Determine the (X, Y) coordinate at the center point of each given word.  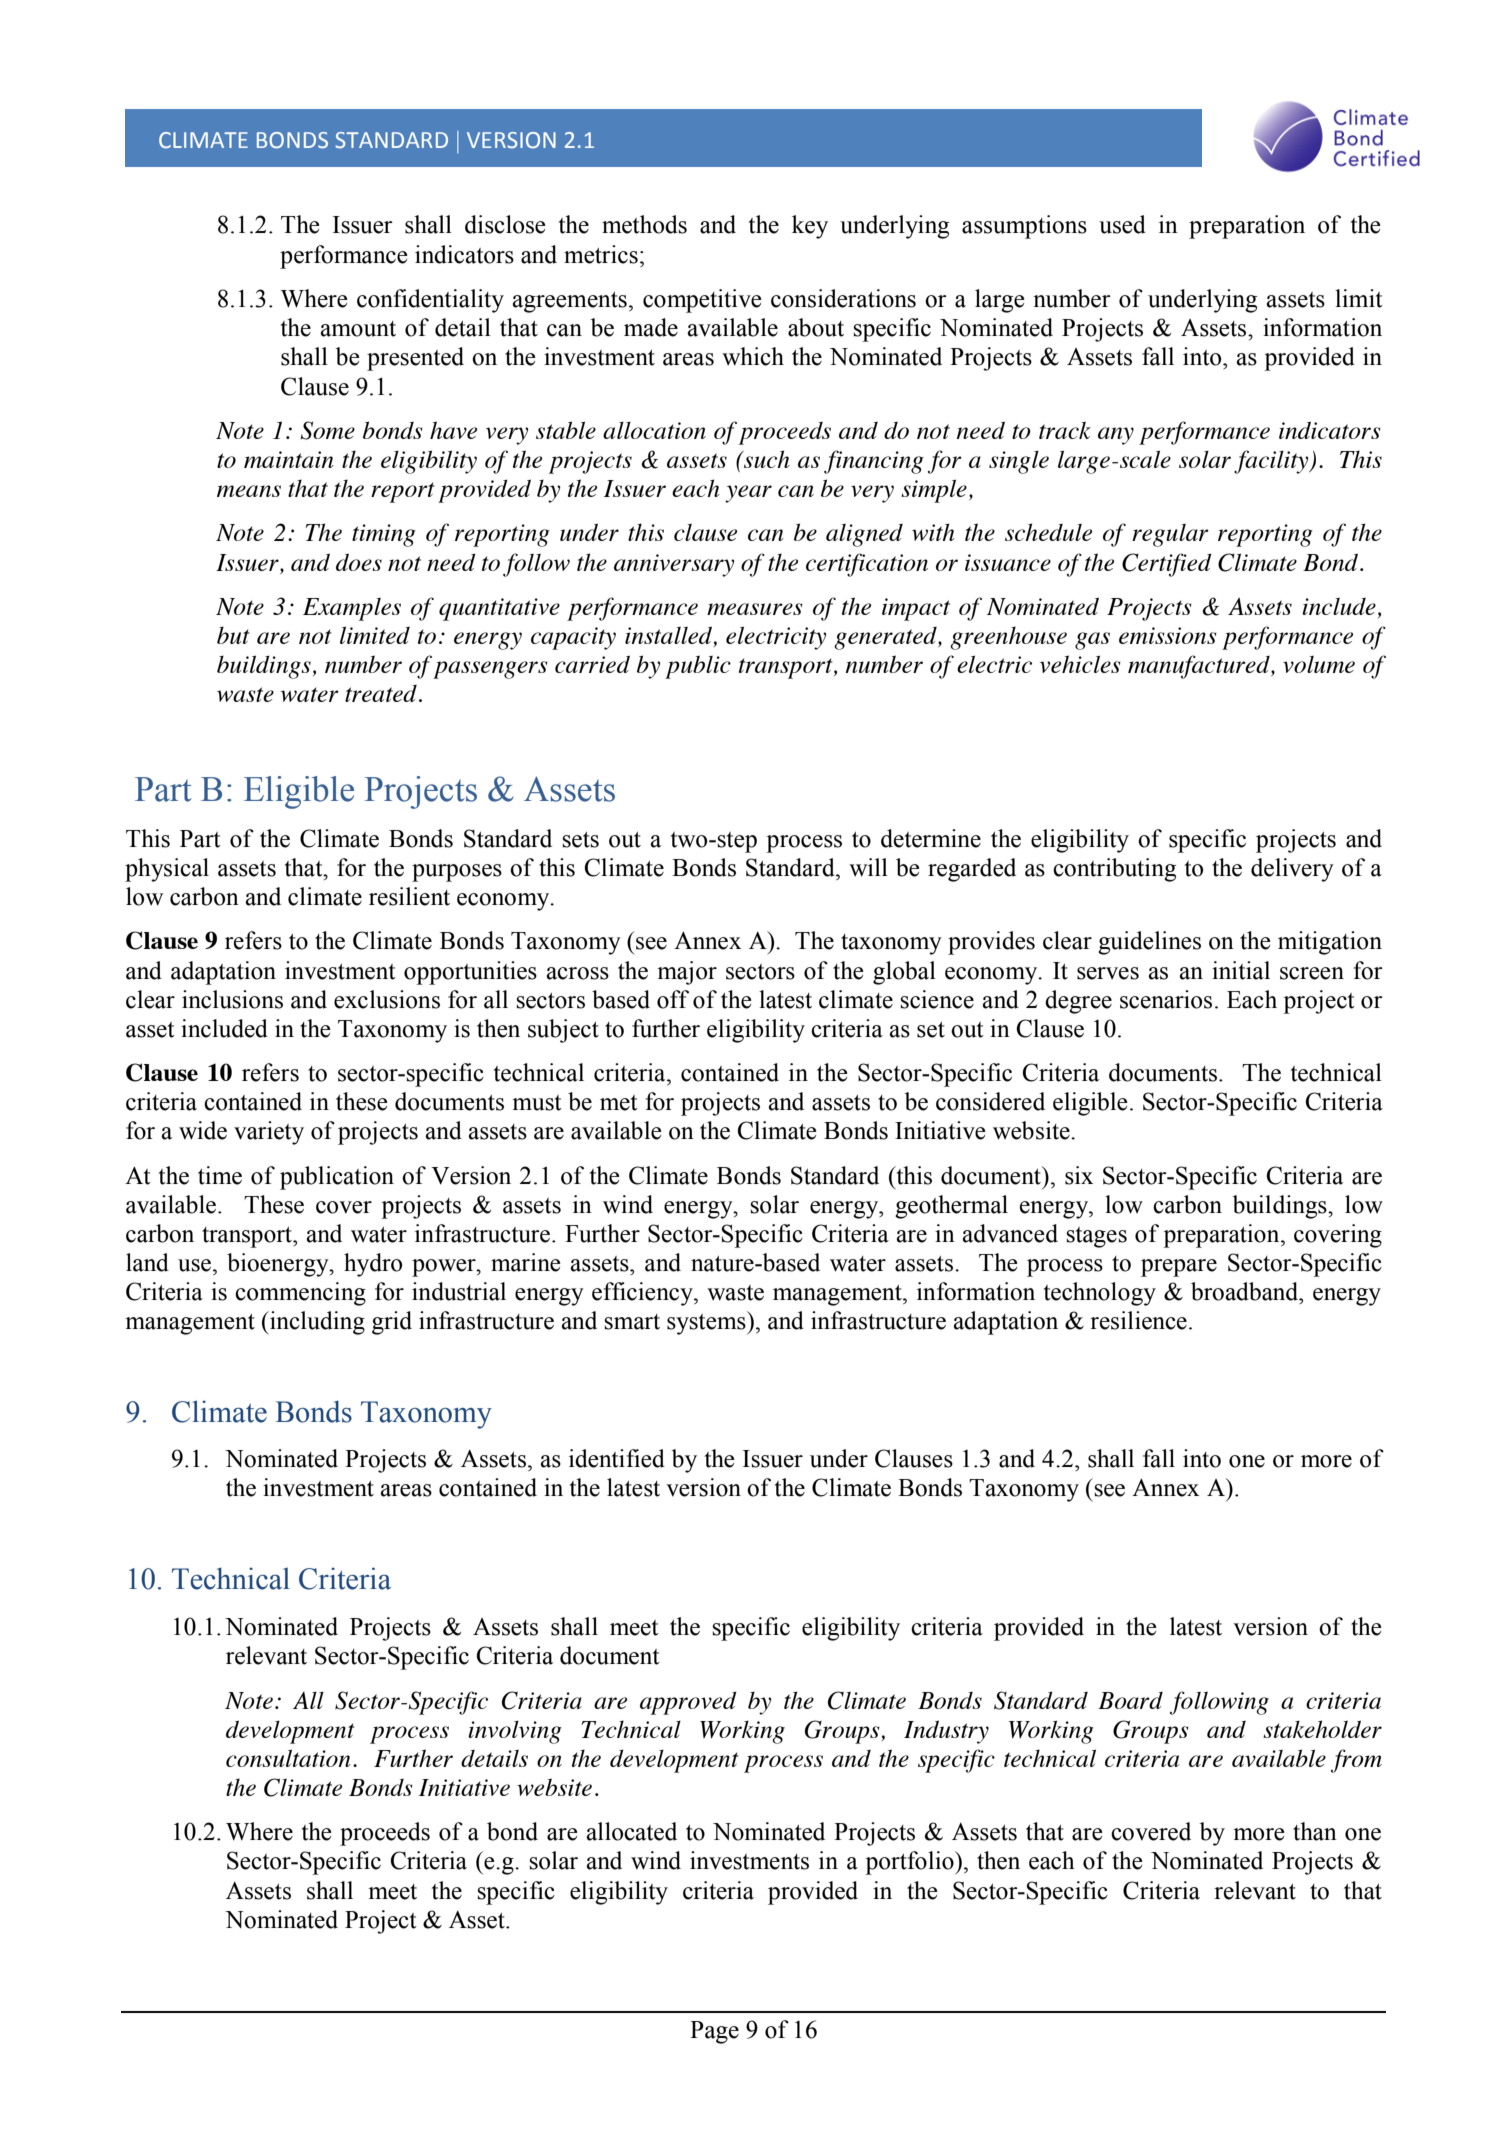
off (673, 999)
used (1122, 224)
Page (714, 2032)
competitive (702, 301)
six (1079, 1175)
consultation (288, 1758)
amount (358, 329)
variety (269, 1133)
